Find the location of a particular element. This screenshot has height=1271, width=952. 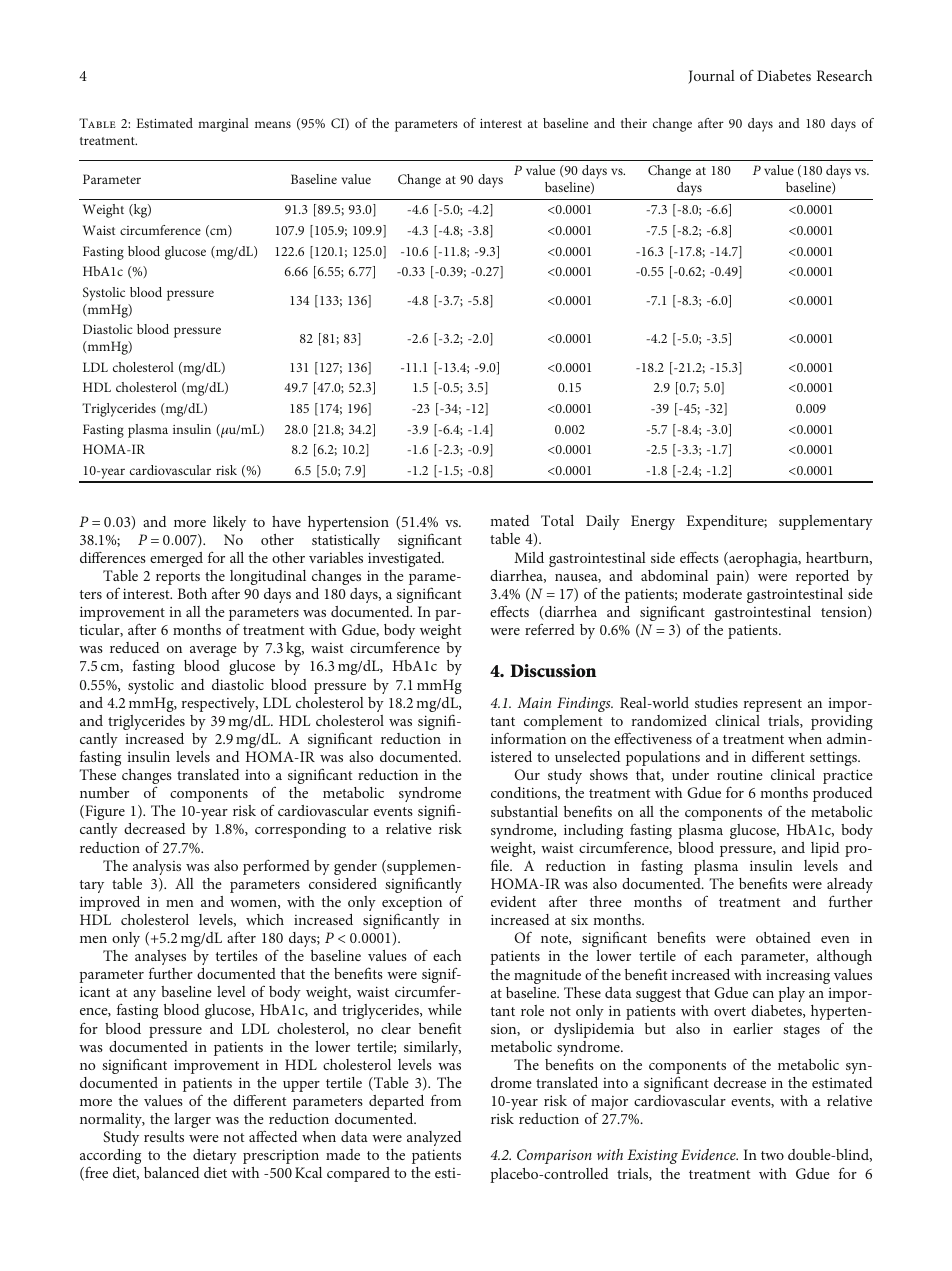

Energy is located at coordinates (653, 522).
